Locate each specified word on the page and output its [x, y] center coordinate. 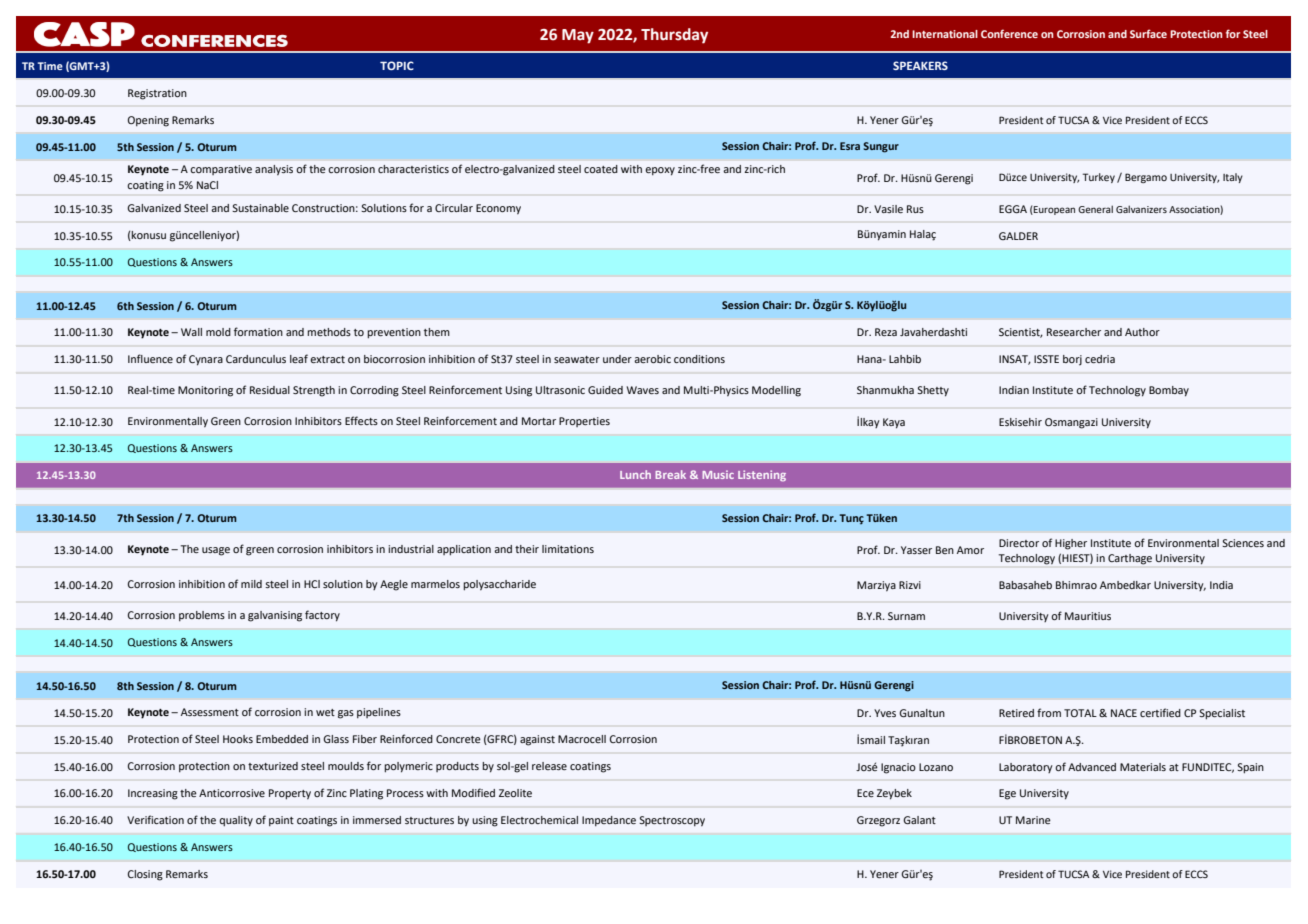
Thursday [674, 36]
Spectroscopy [672, 821]
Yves [885, 713]
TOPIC [397, 65]
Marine [1033, 820]
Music [718, 474]
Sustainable [260, 208]
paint [281, 821]
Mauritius [1088, 616]
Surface [1148, 33]
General [1095, 209]
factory [322, 616]
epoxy [660, 171]
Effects [361, 420]
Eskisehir [1020, 422]
